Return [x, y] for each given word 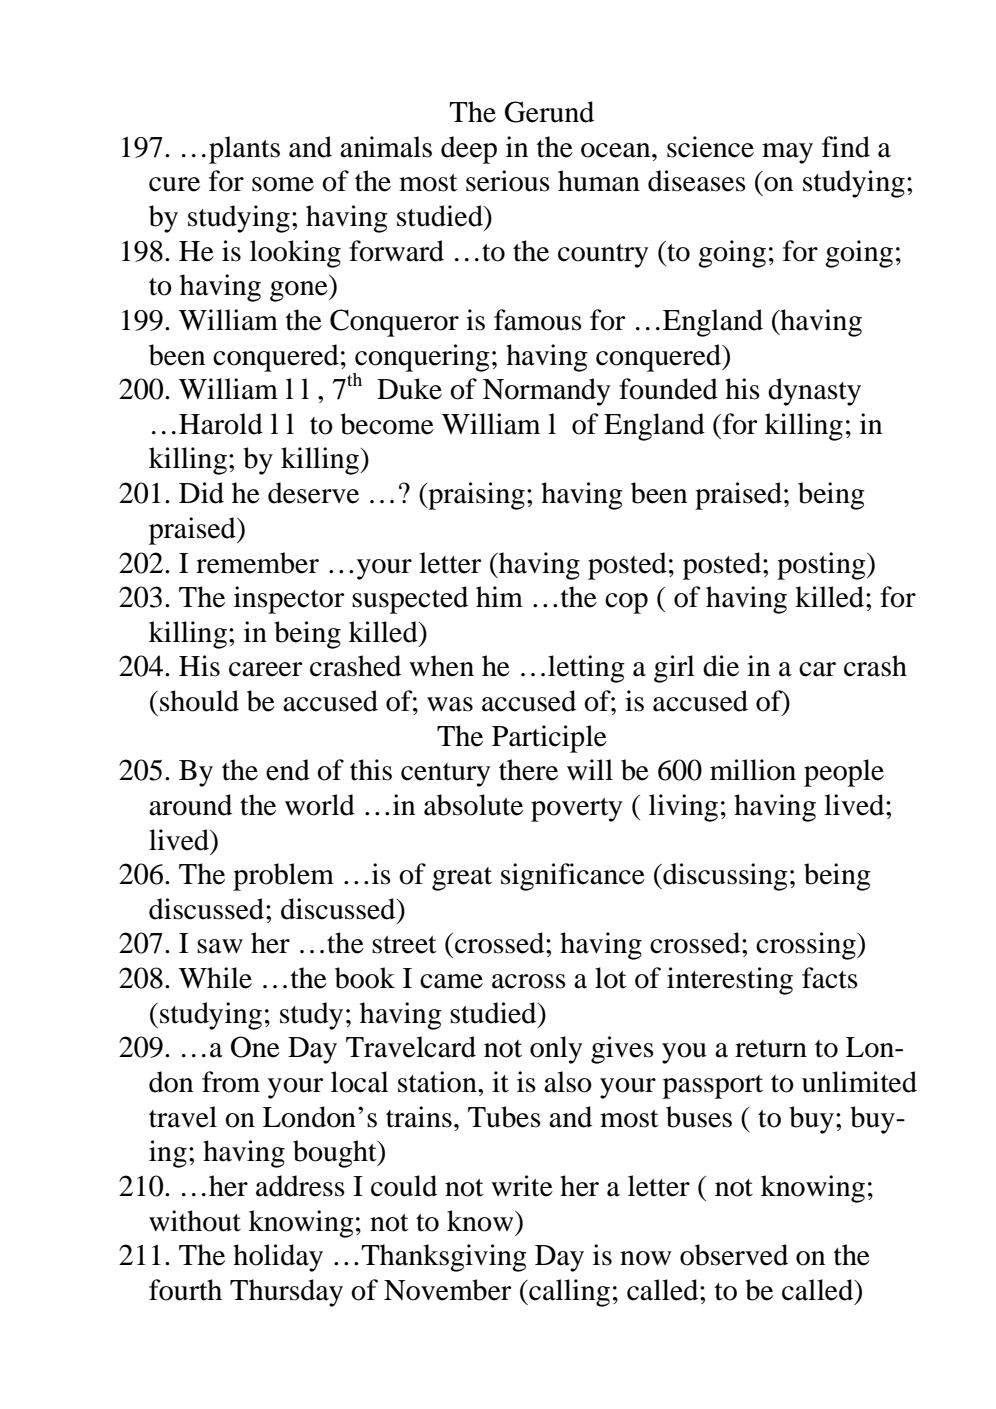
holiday [278, 1258]
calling [568, 1293]
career [265, 669]
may [787, 153]
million [753, 770]
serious [508, 181]
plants [244, 150]
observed [734, 1255]
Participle [549, 739]
